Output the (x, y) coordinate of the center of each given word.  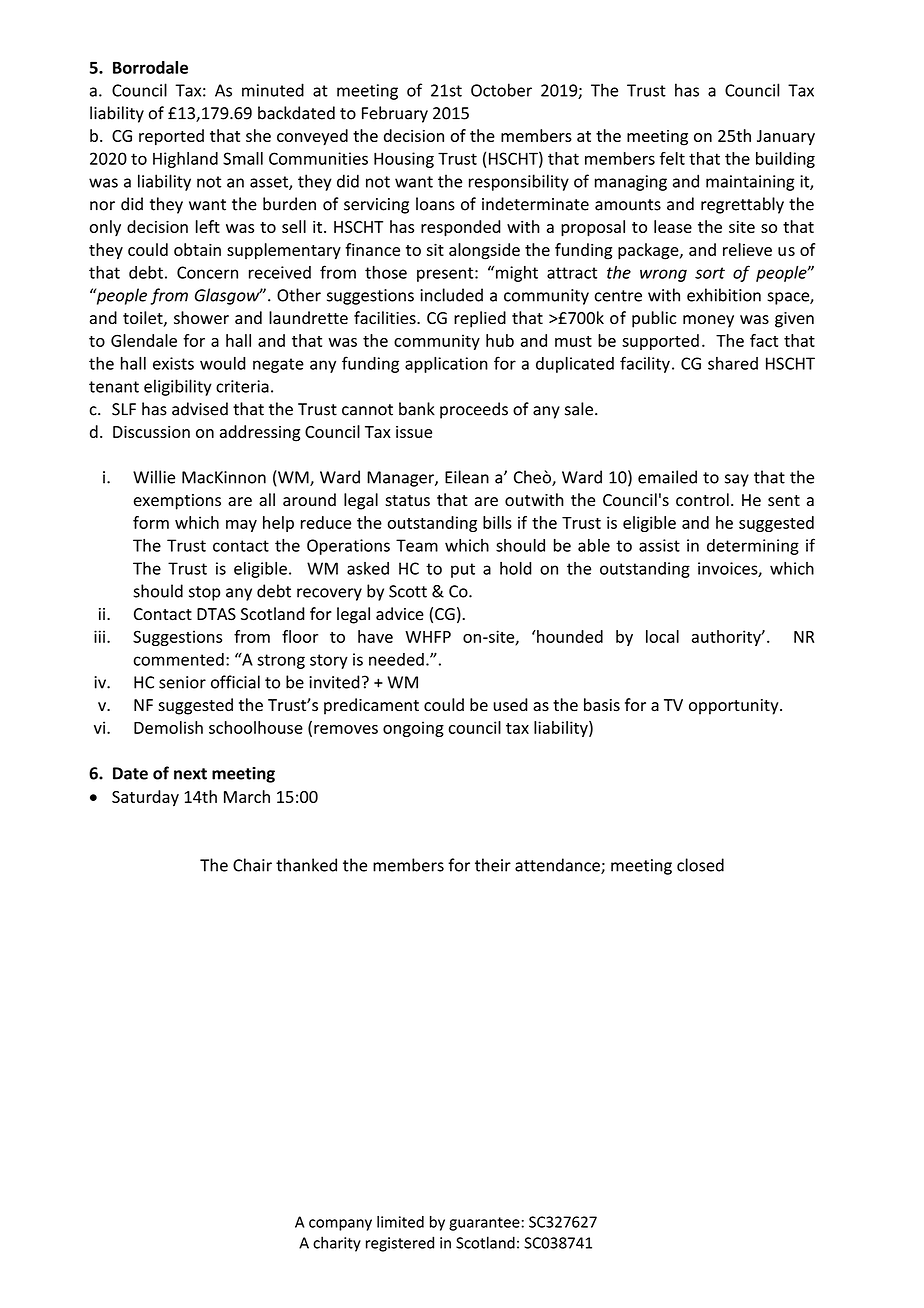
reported (171, 137)
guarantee (484, 1224)
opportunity (735, 707)
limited (400, 1222)
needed (396, 659)
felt (672, 158)
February (395, 114)
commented (178, 659)
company (340, 1225)
